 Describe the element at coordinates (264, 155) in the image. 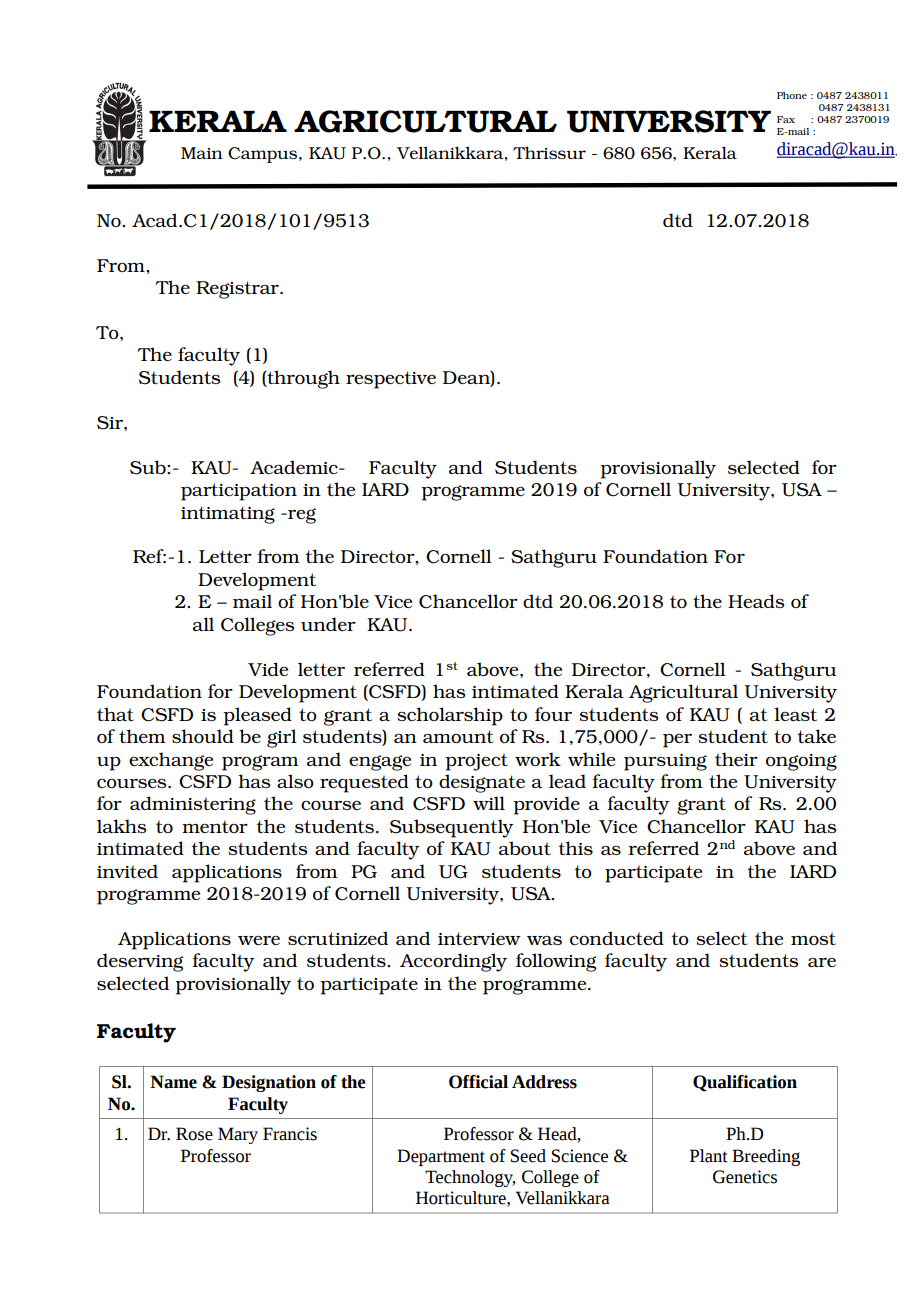

I see `Campus` at that location.
